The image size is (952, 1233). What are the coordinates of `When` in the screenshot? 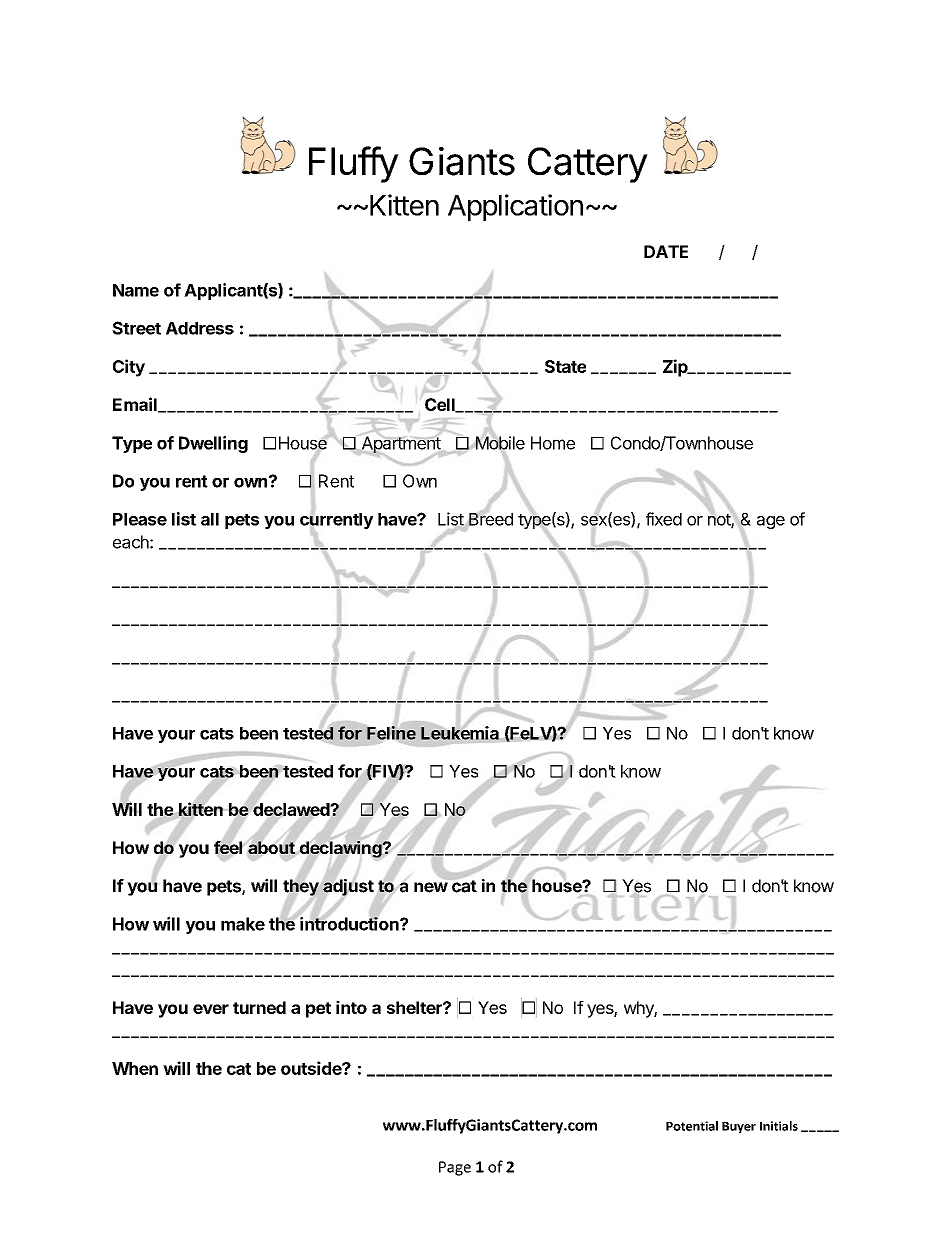 It's located at (135, 1068).
